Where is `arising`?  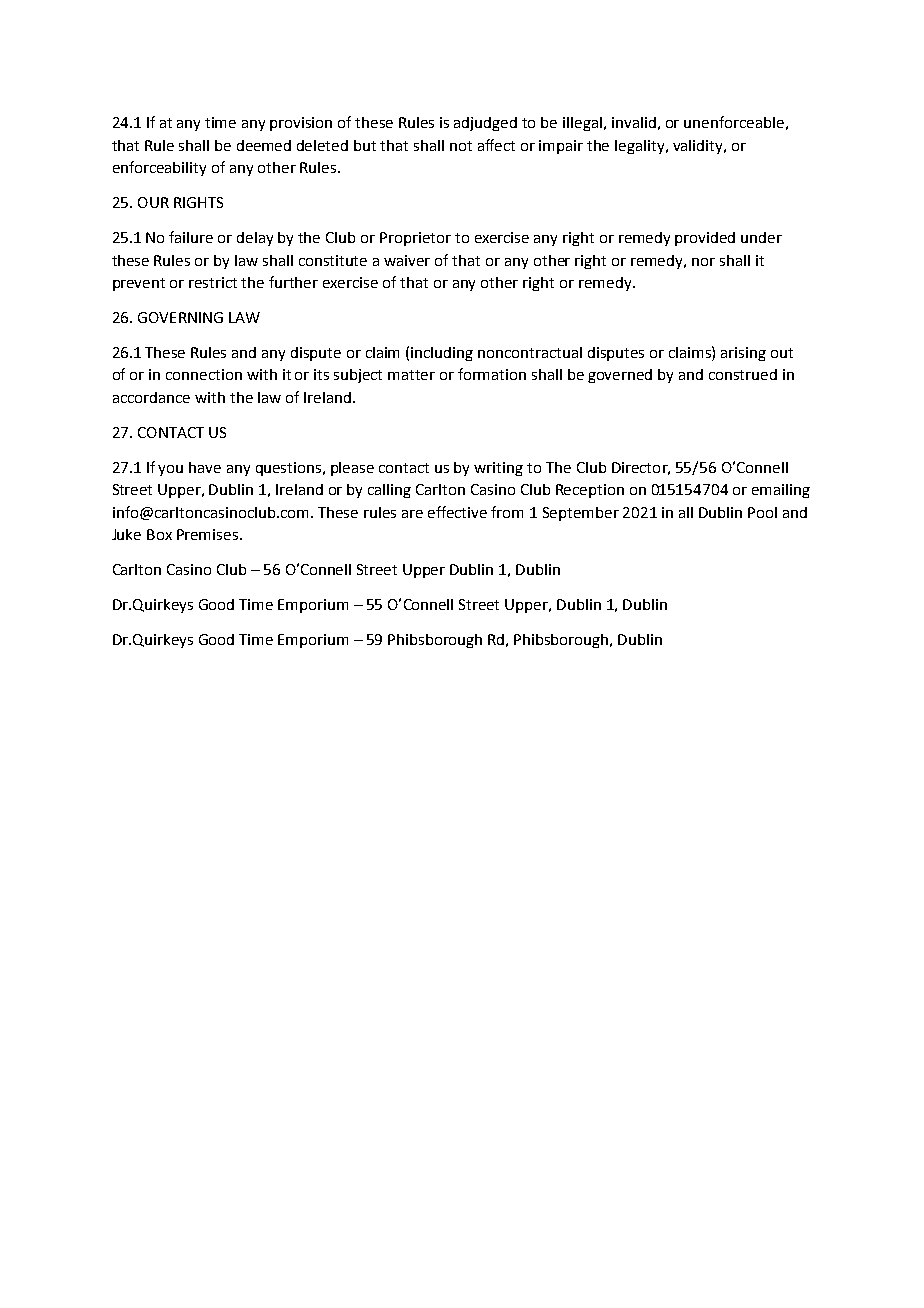 arising is located at coordinates (743, 354).
